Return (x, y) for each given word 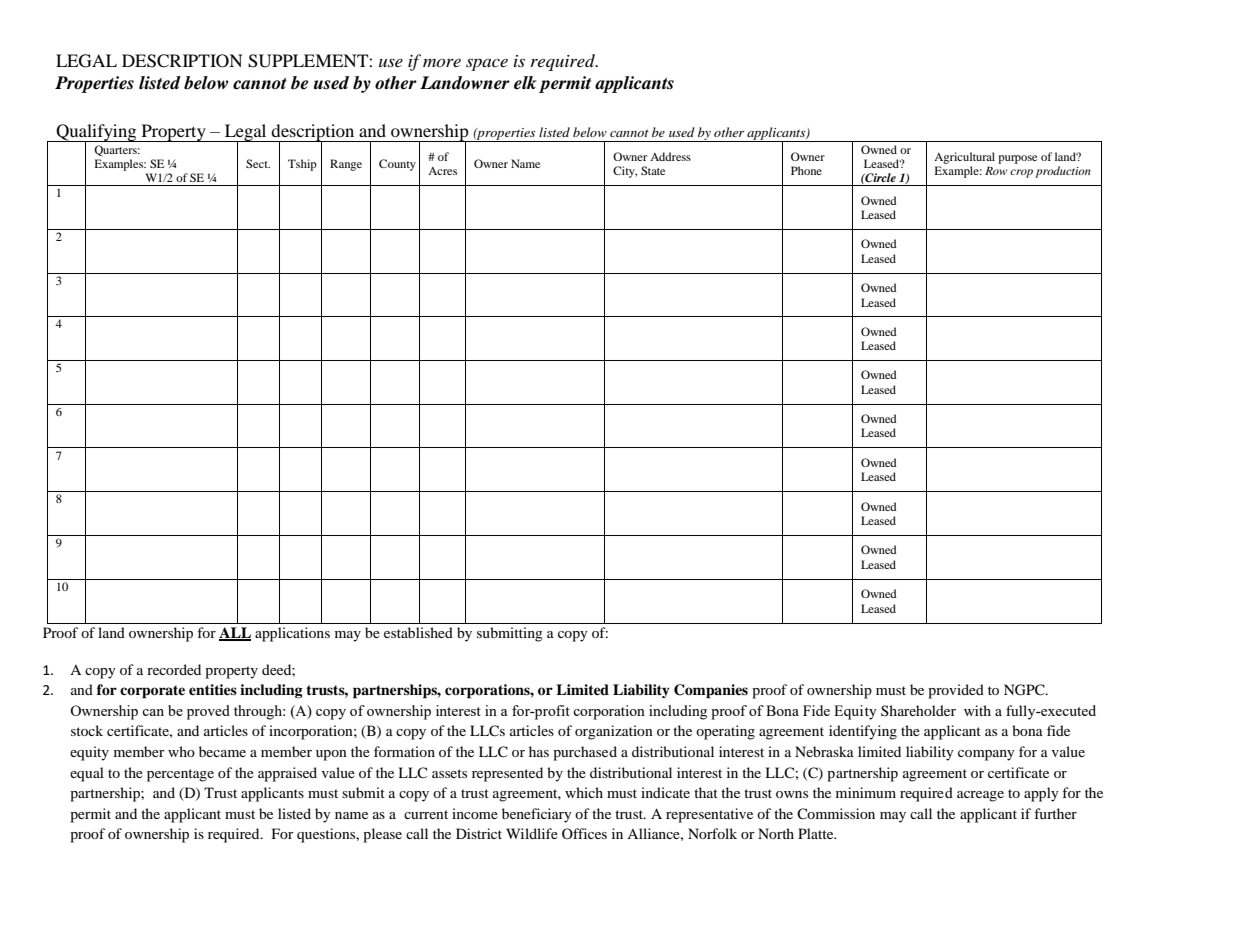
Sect (258, 163)
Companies (711, 691)
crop (1021, 173)
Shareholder (918, 710)
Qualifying (96, 134)
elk (525, 83)
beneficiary (537, 815)
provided (956, 691)
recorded (174, 669)
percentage (180, 775)
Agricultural (964, 158)
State (653, 170)
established (418, 632)
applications (292, 634)
